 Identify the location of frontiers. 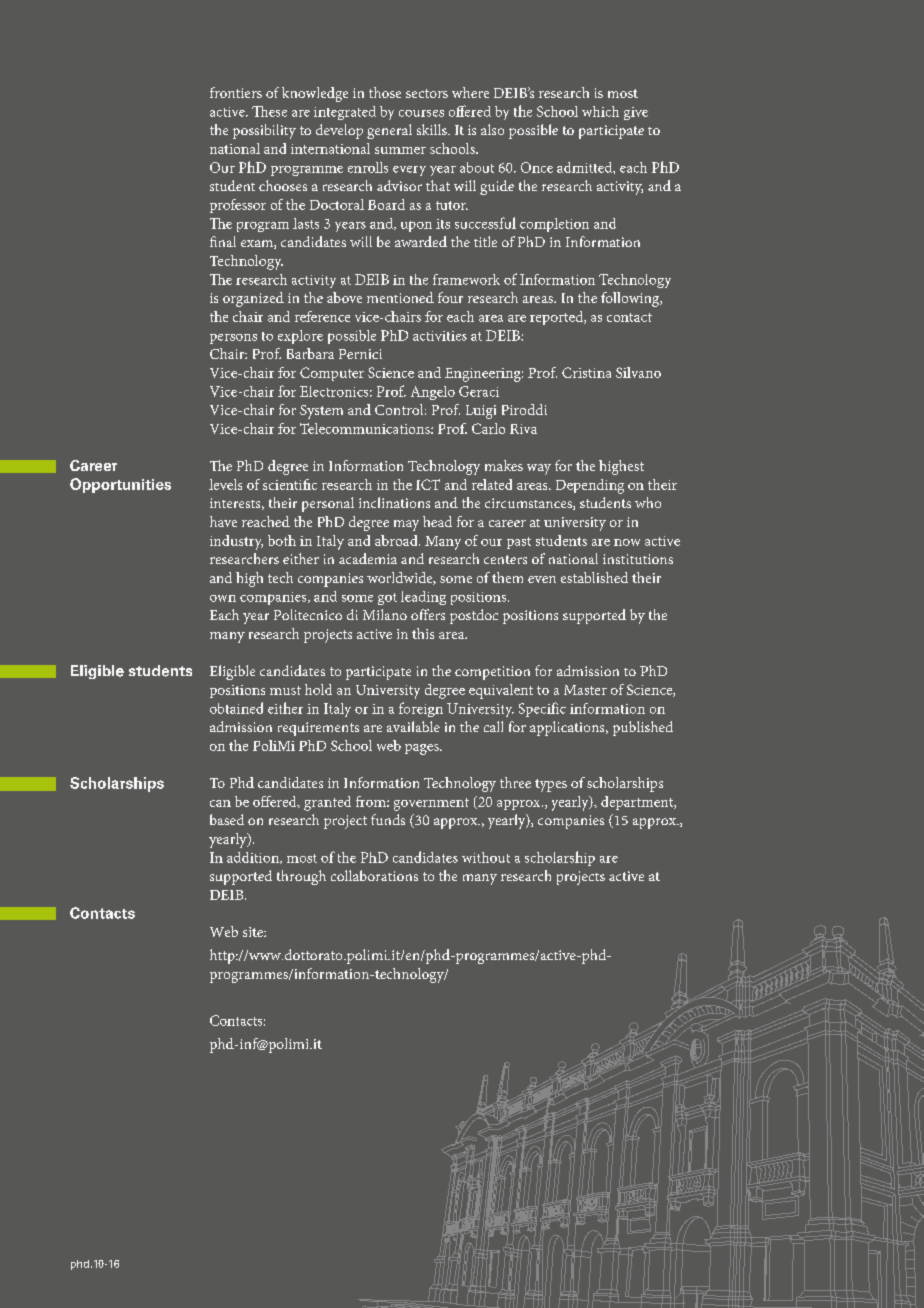
(236, 92).
